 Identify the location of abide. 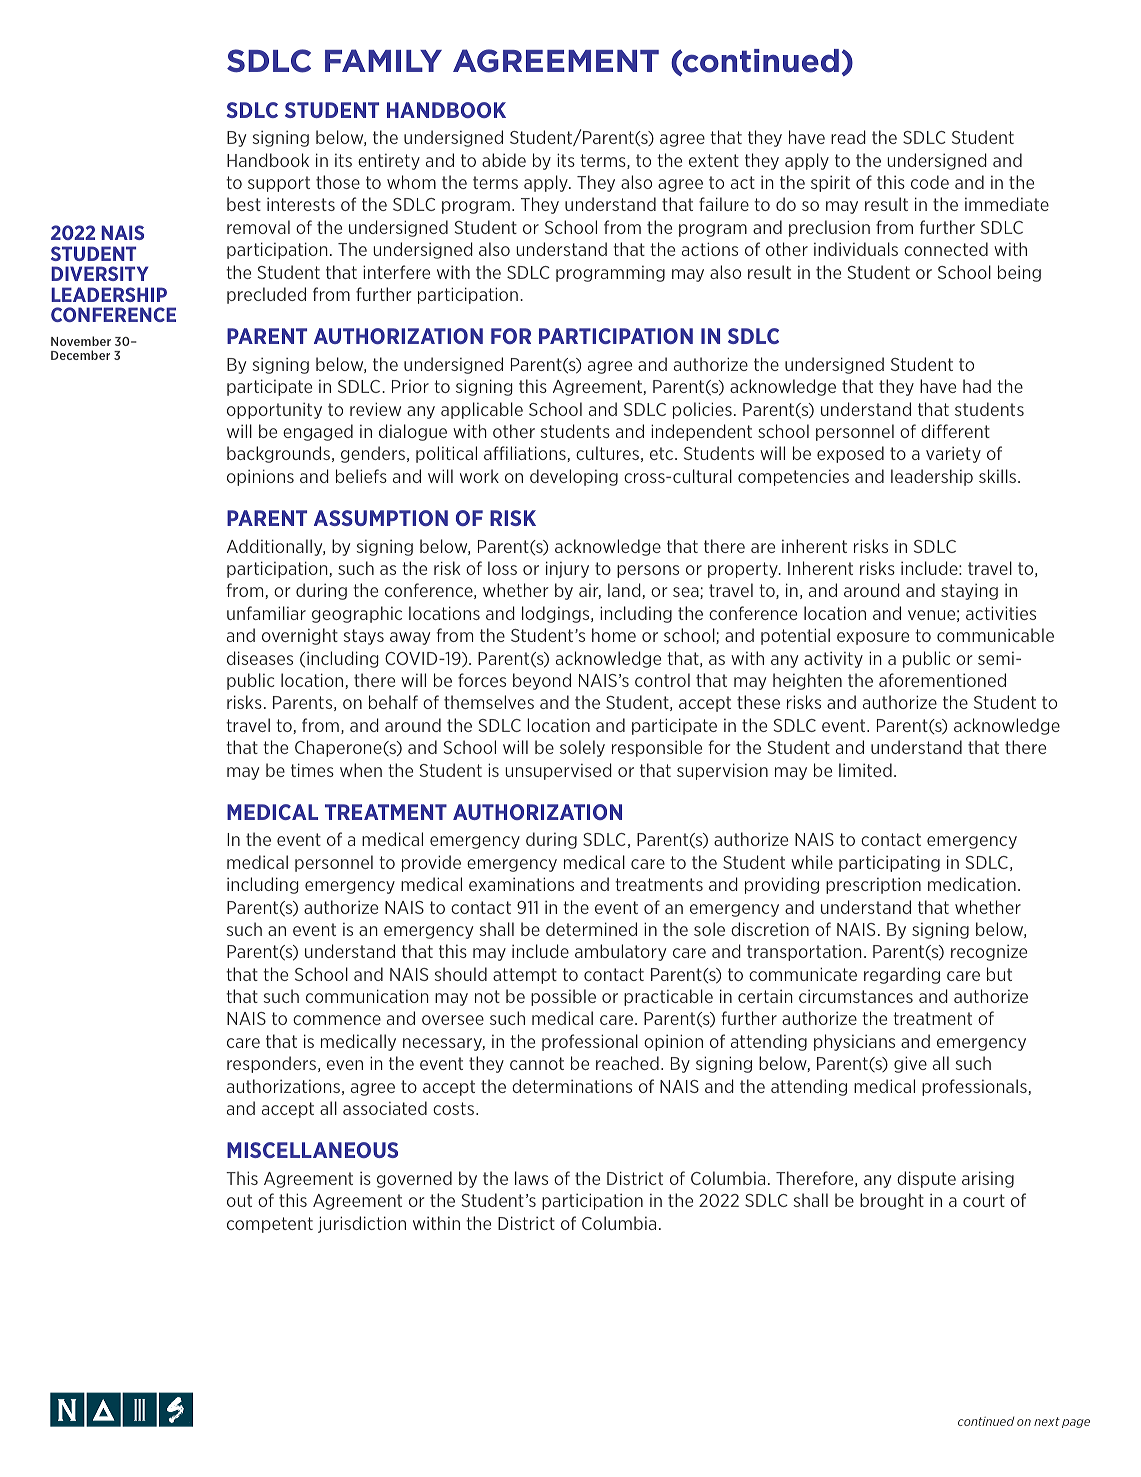
(504, 160).
